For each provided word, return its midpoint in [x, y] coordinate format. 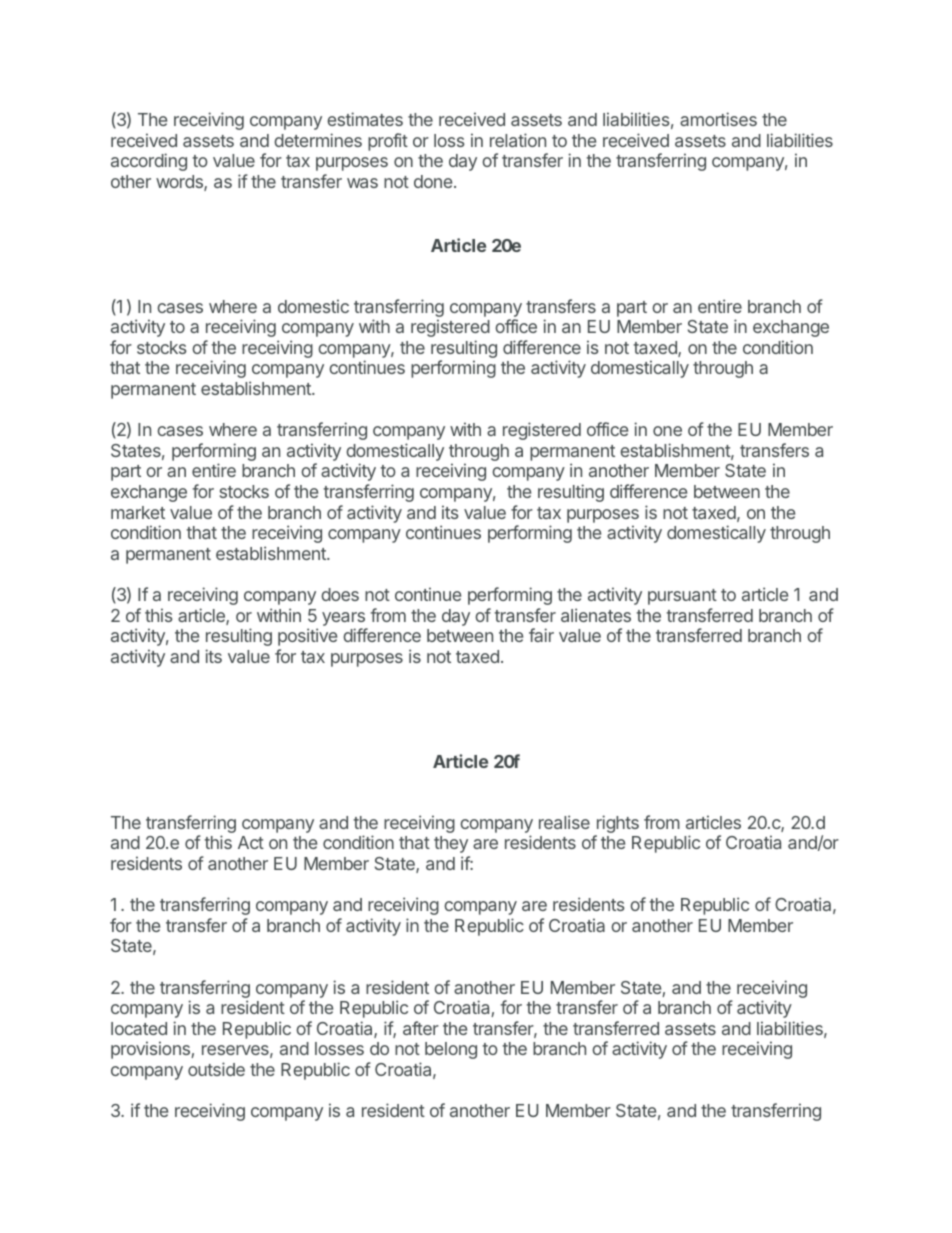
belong [451, 1050]
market [138, 512]
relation [518, 140]
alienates [596, 615]
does [340, 594]
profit [388, 142]
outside [216, 1069]
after [421, 1028]
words [180, 183]
